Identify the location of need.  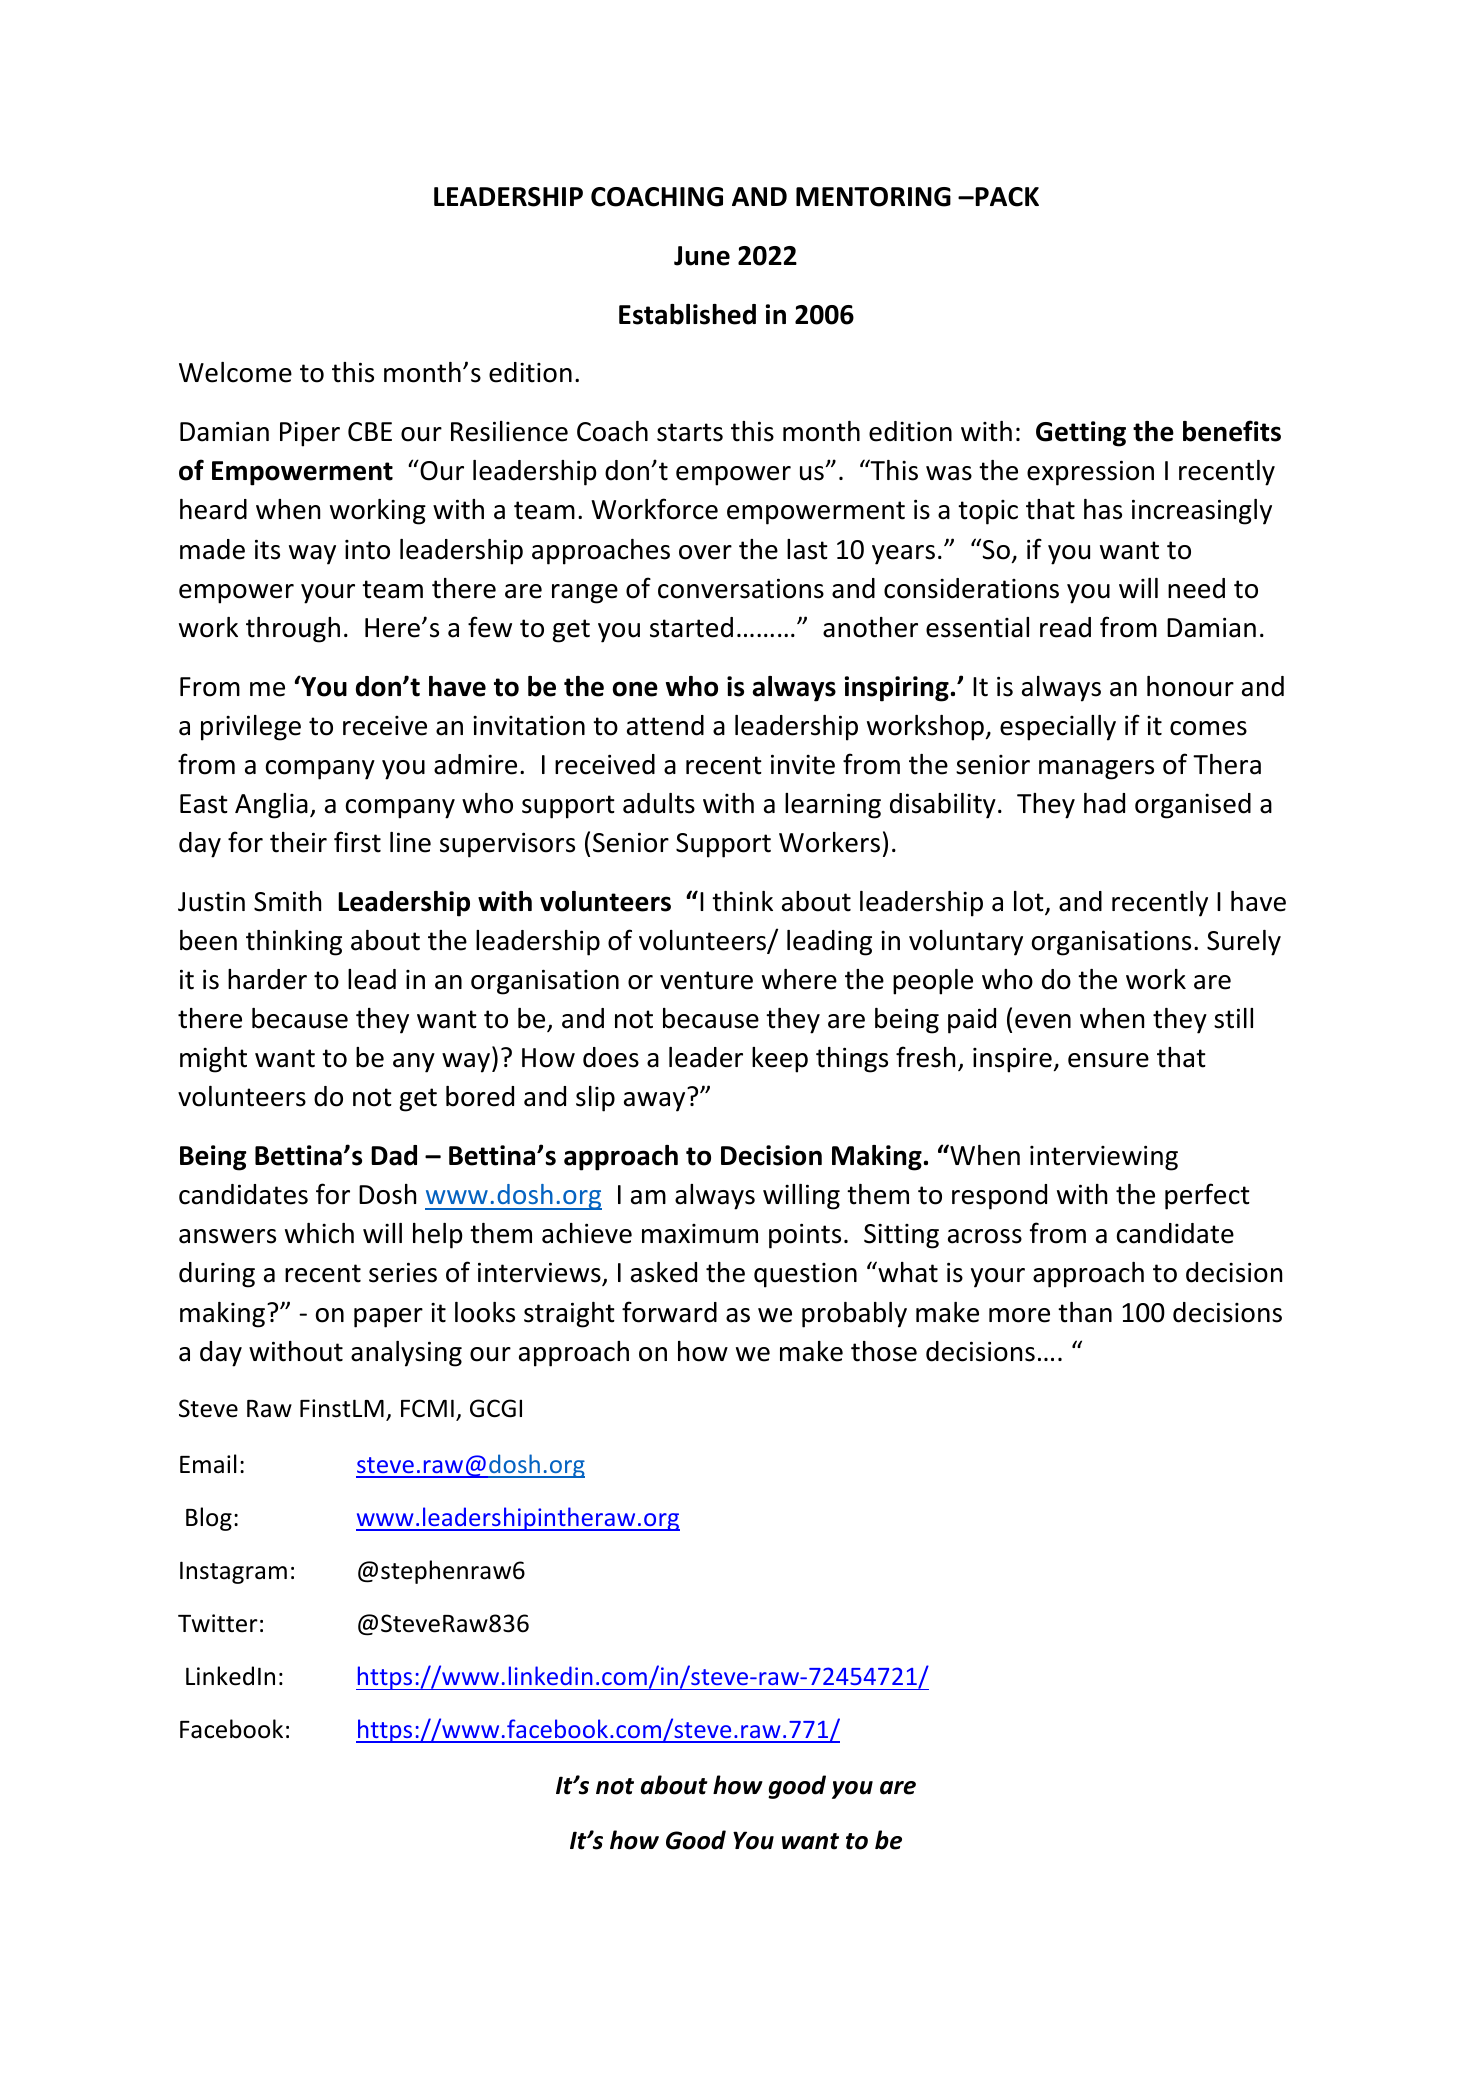
(1196, 588).
